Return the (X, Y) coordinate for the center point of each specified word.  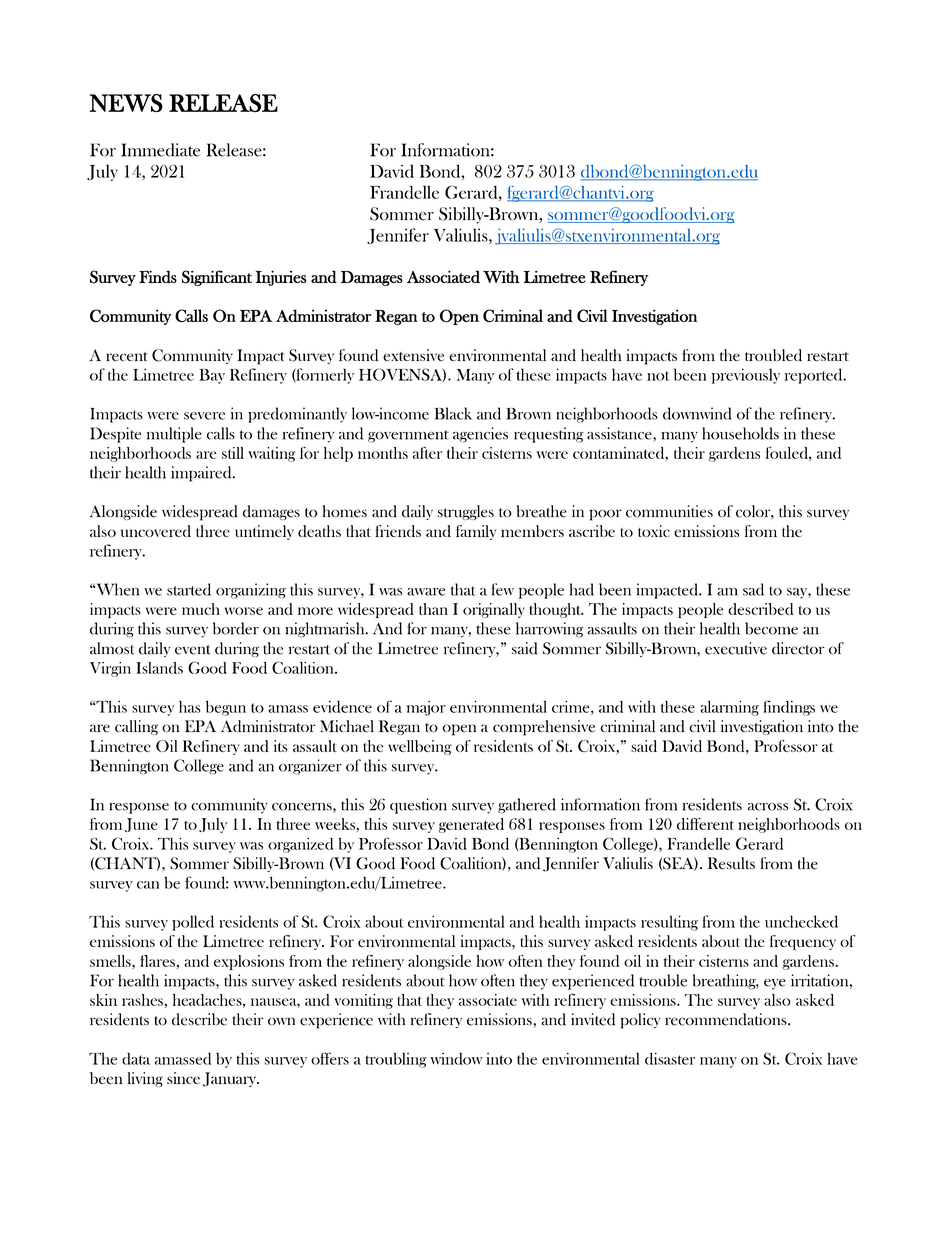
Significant (217, 278)
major (426, 708)
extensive (413, 355)
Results (731, 863)
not (658, 376)
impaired (202, 474)
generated (471, 825)
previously (746, 376)
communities (669, 511)
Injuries (281, 278)
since (183, 1078)
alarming (730, 708)
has (190, 706)
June (141, 825)
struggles (466, 512)
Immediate (160, 150)
